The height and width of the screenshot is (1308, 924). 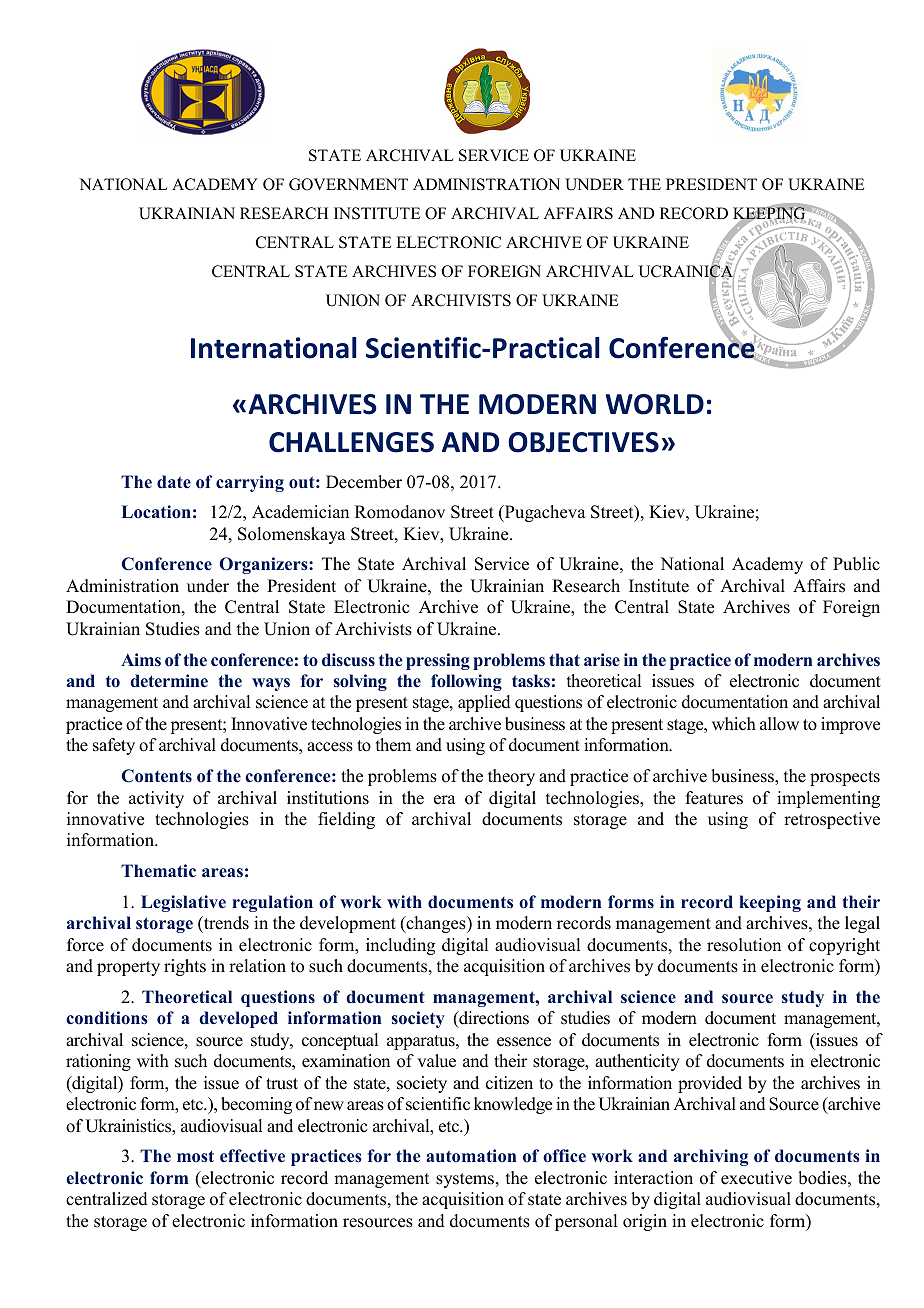 I want to click on OBJECTIVES, so click(x=583, y=442).
